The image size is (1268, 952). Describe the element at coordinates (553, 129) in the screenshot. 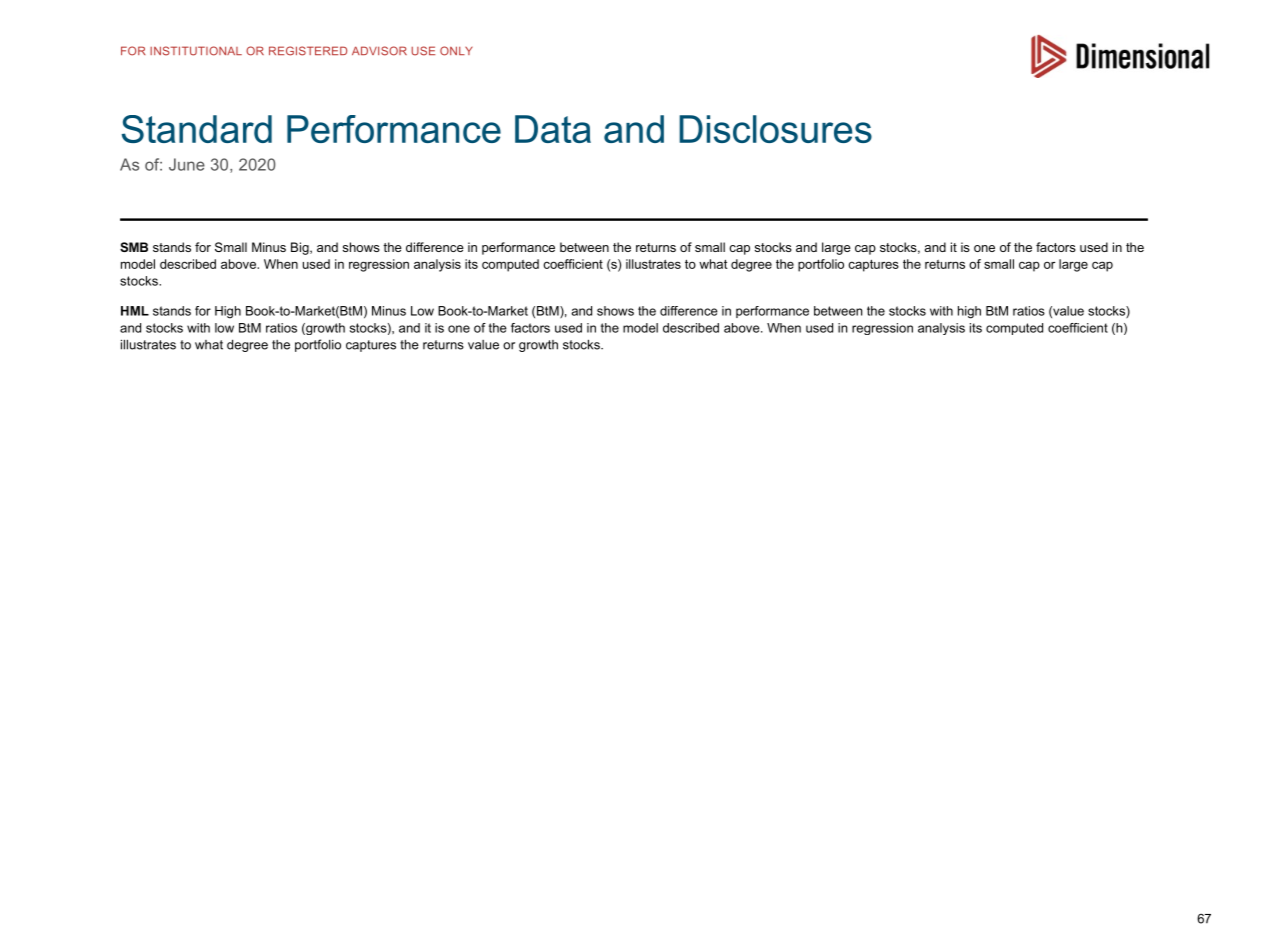

I see `Data` at that location.
